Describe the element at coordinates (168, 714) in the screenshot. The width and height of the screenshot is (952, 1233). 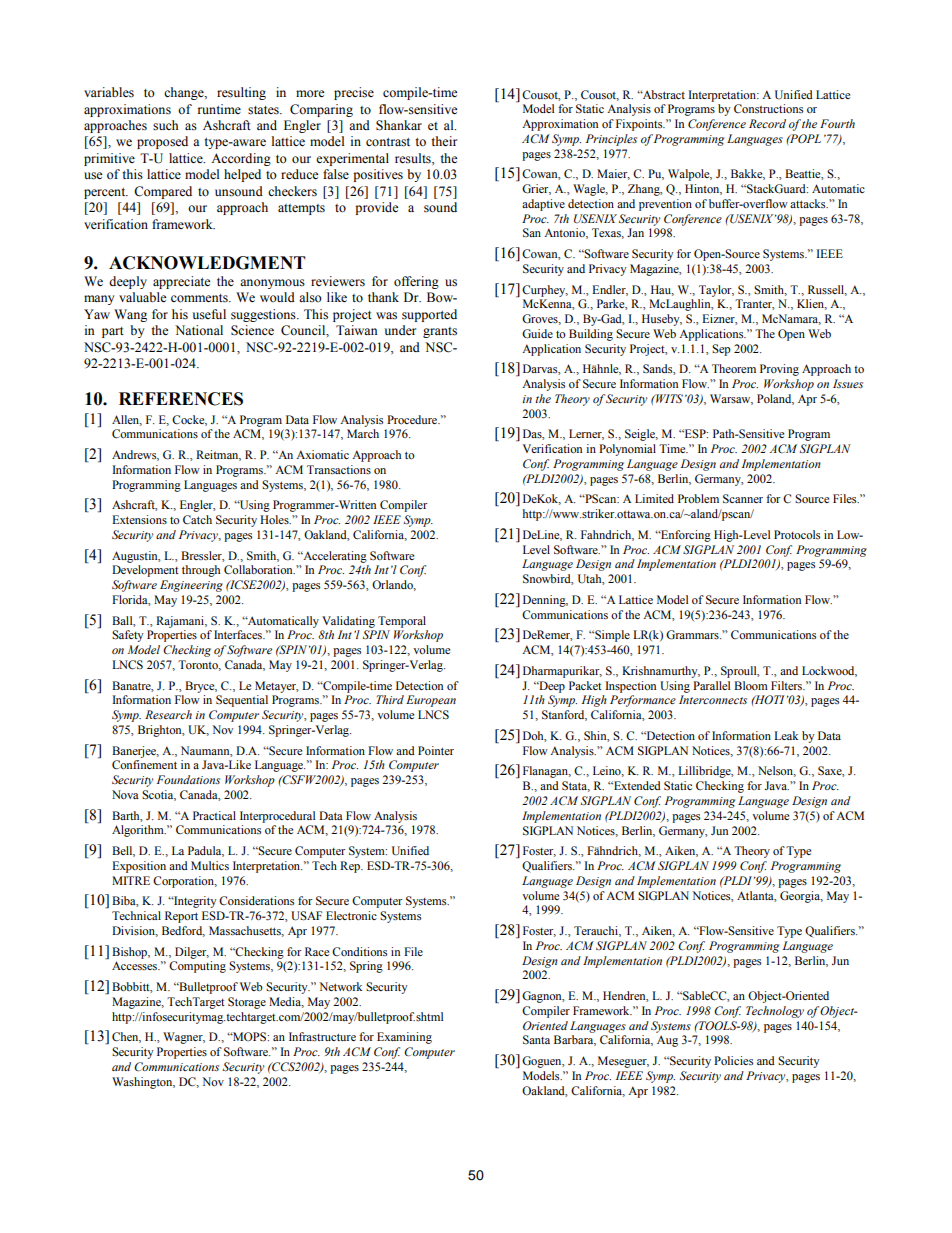
I see `Research` at that location.
